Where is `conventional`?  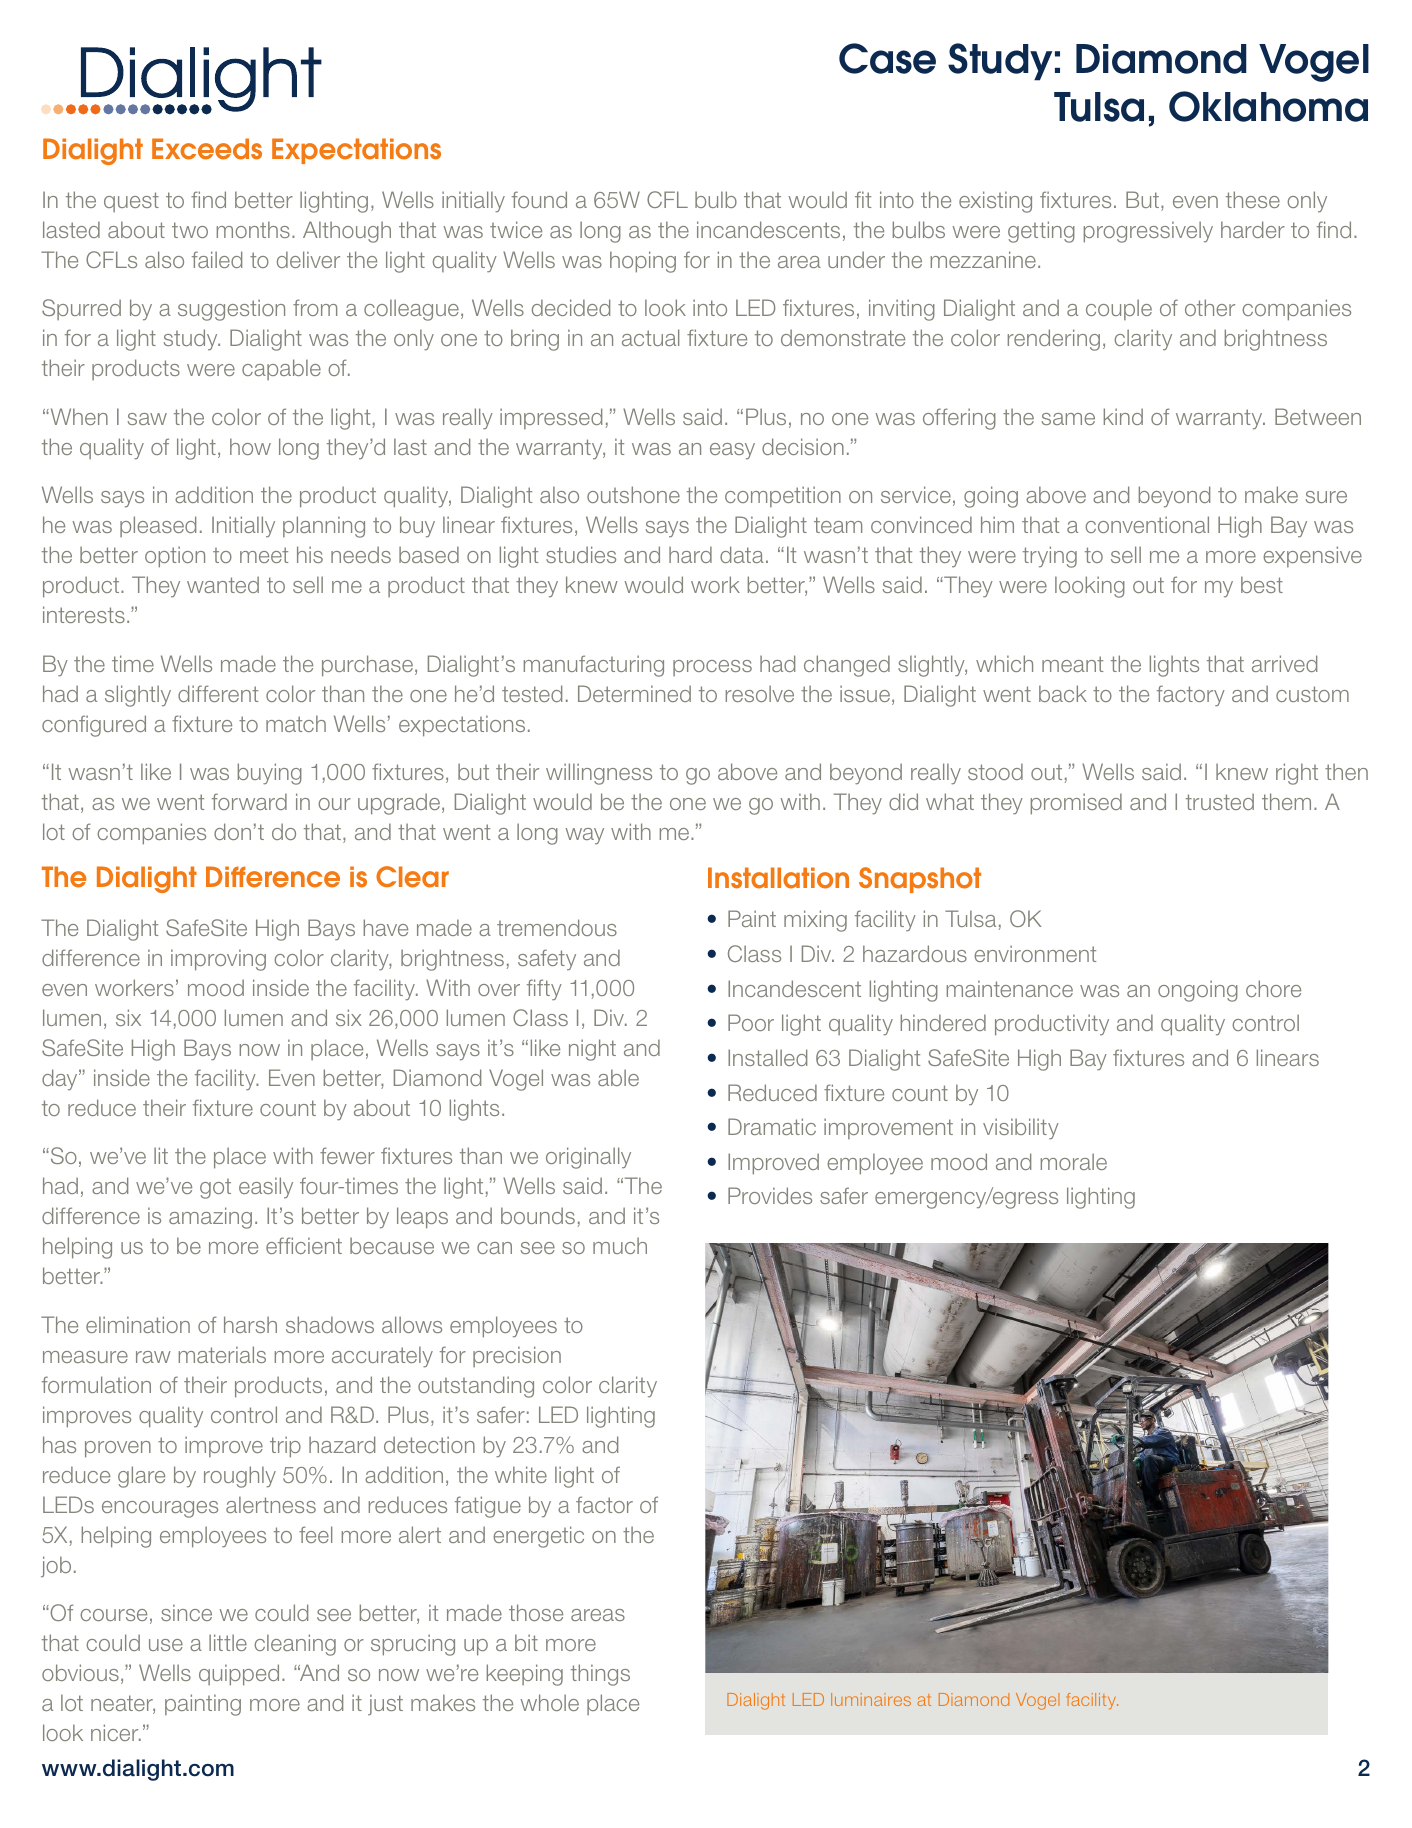 conventional is located at coordinates (1147, 524).
